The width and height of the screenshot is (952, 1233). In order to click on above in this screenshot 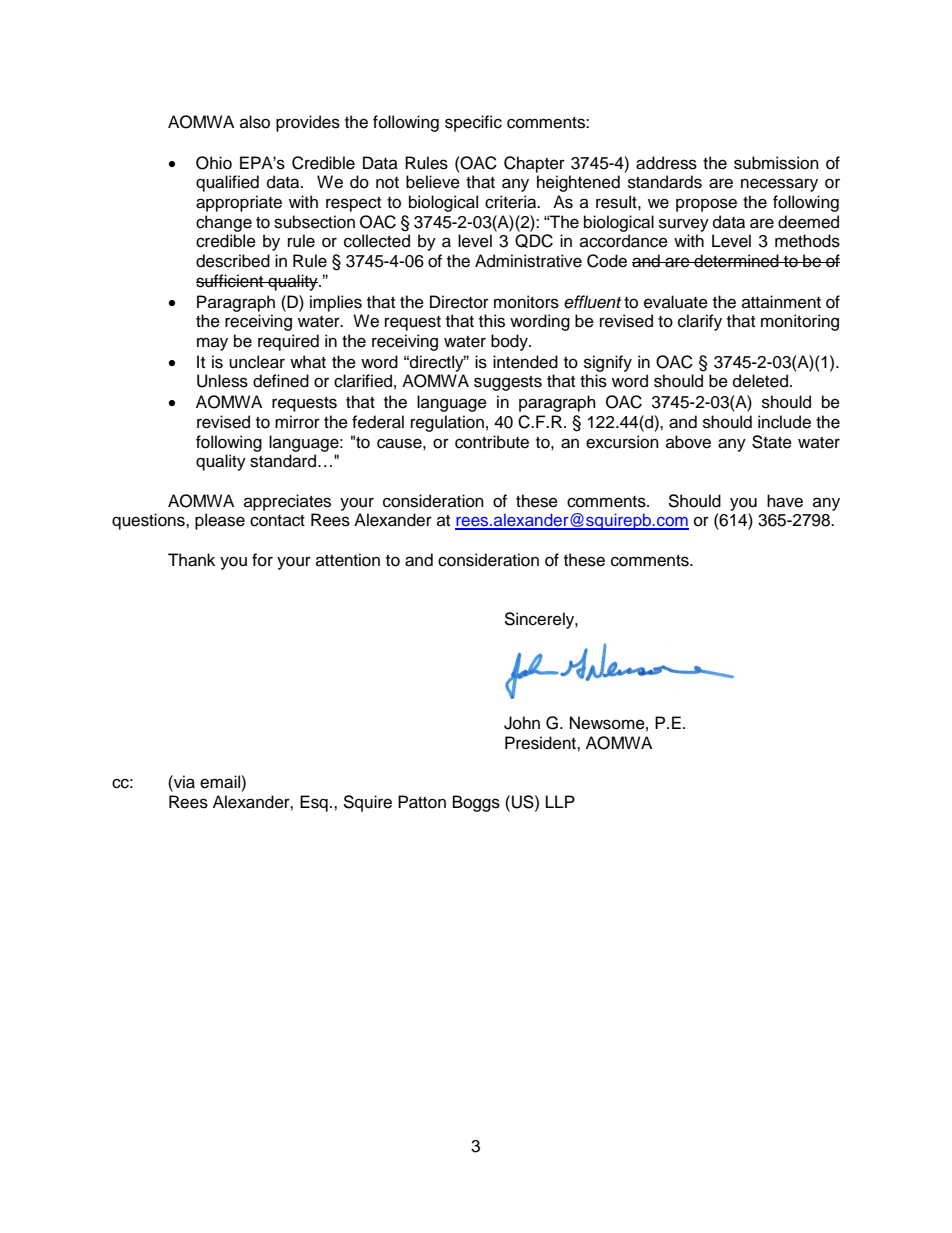, I will do `click(688, 442)`.
